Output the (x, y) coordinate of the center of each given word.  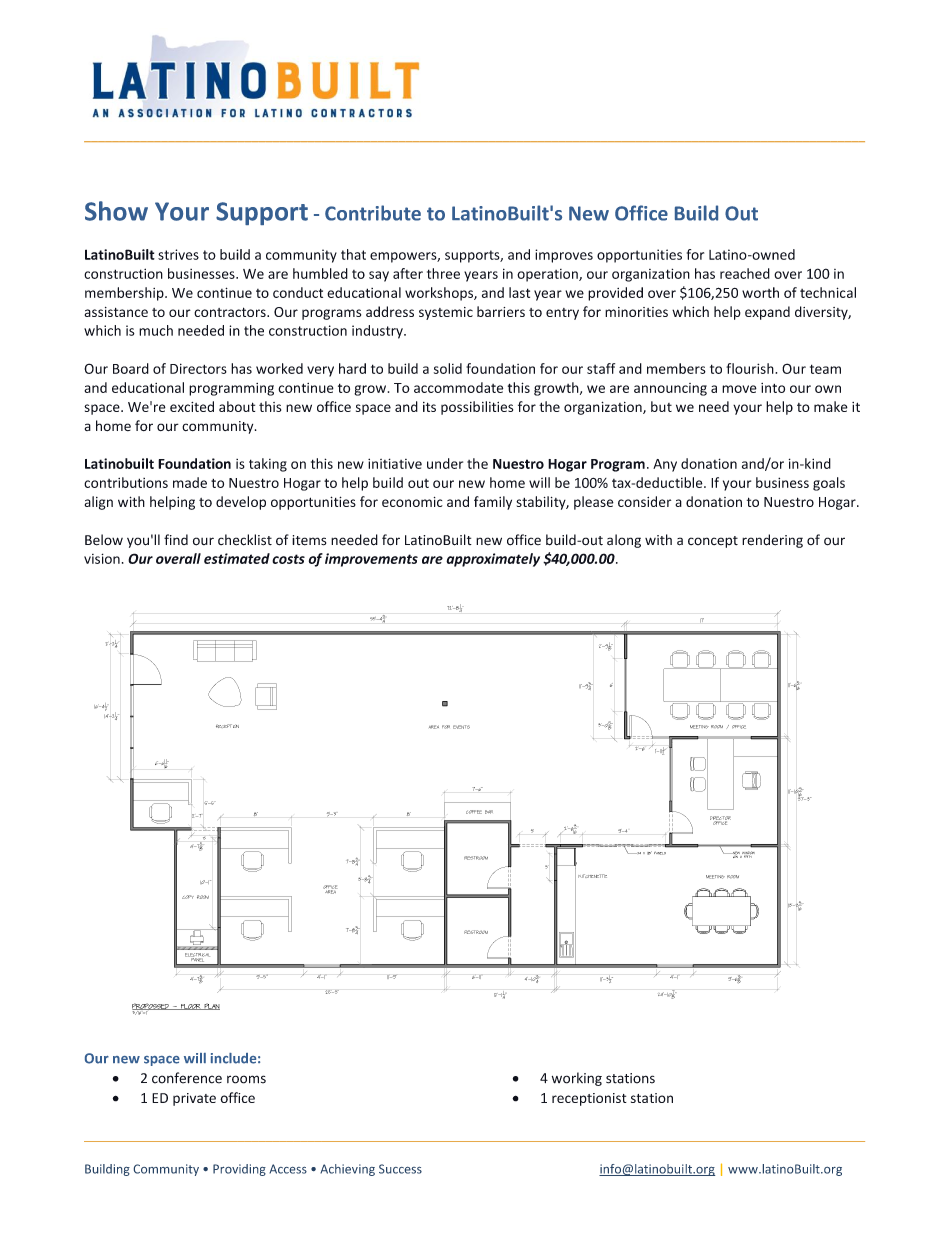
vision (102, 558)
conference (187, 1078)
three (443, 273)
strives (178, 254)
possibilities (477, 408)
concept (713, 542)
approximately (493, 560)
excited (192, 406)
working (577, 1079)
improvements (371, 560)
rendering (772, 541)
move (739, 389)
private (194, 1099)
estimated (237, 558)
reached (745, 273)
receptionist (589, 1099)
